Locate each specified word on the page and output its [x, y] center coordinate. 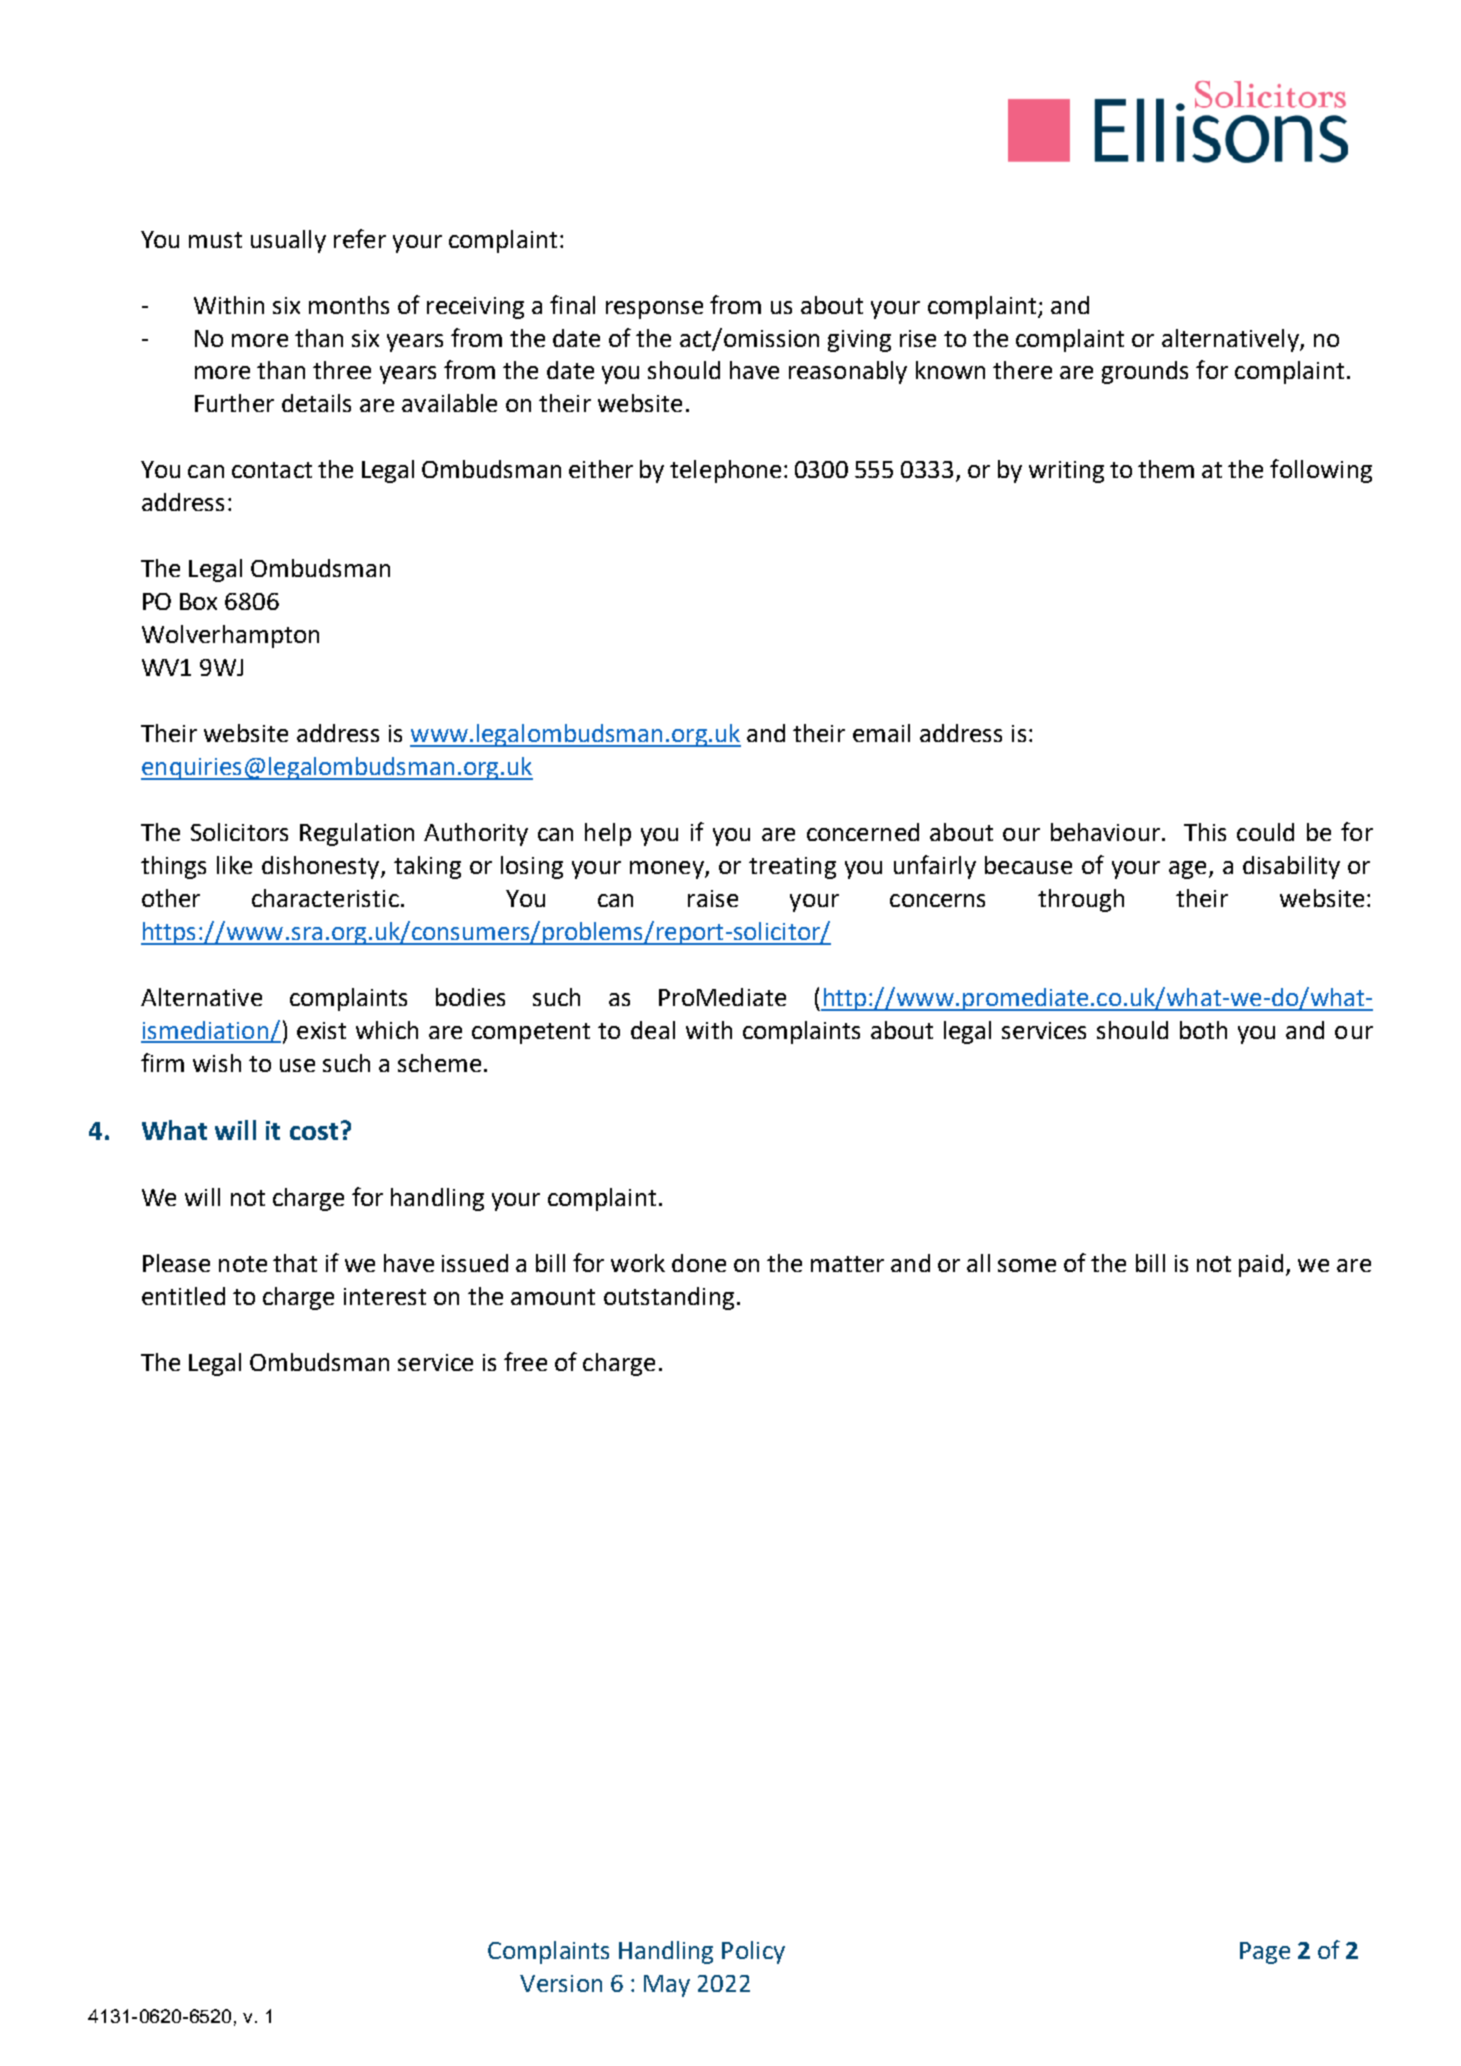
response [654, 310]
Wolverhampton [230, 636]
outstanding [669, 1298]
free [525, 1361]
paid [1261, 1265]
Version [561, 1983]
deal [653, 1030]
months [349, 305]
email [881, 733]
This [1205, 832]
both [1203, 1030]
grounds [1145, 372]
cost [314, 1131]
